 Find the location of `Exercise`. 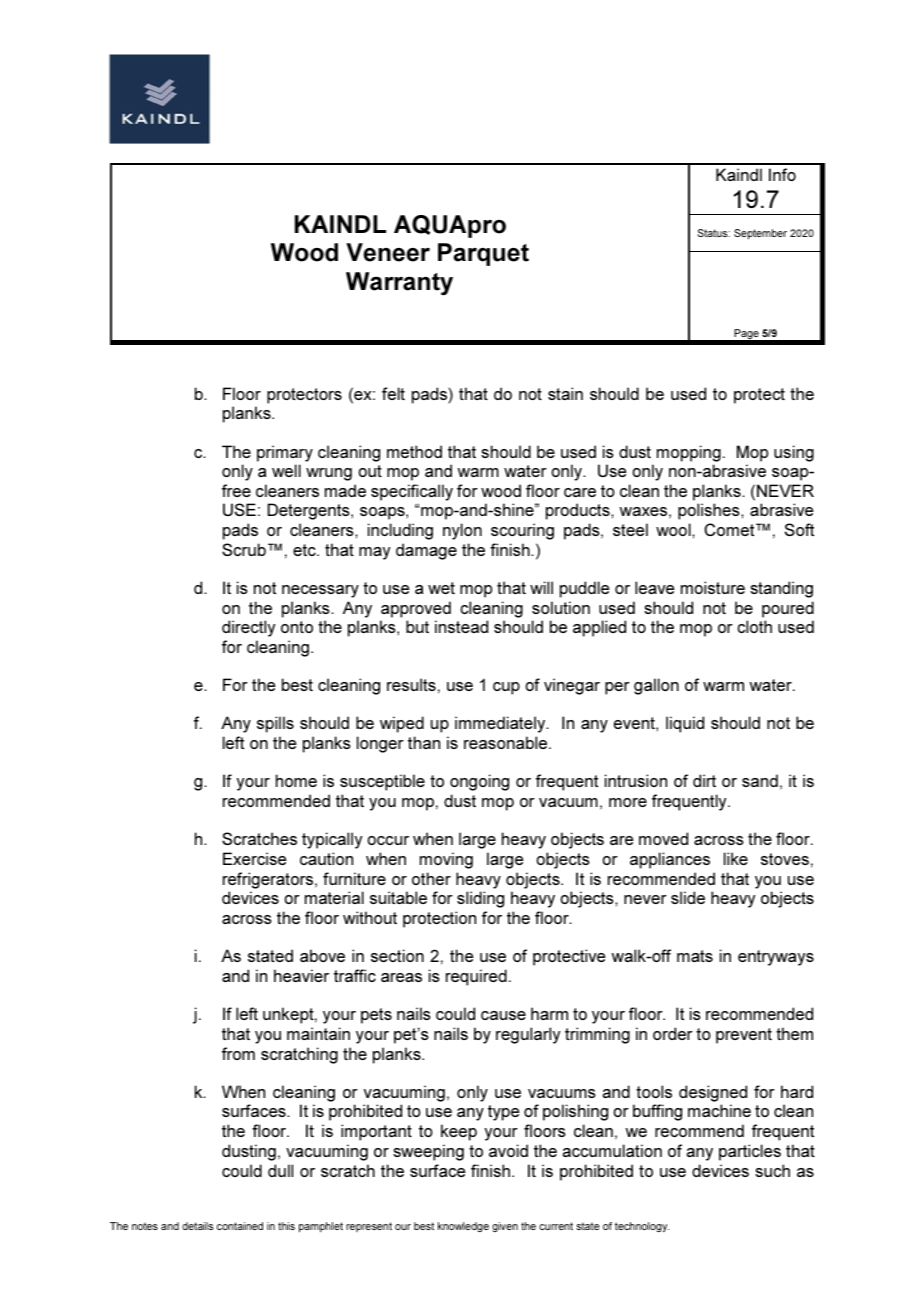

Exercise is located at coordinates (255, 858).
